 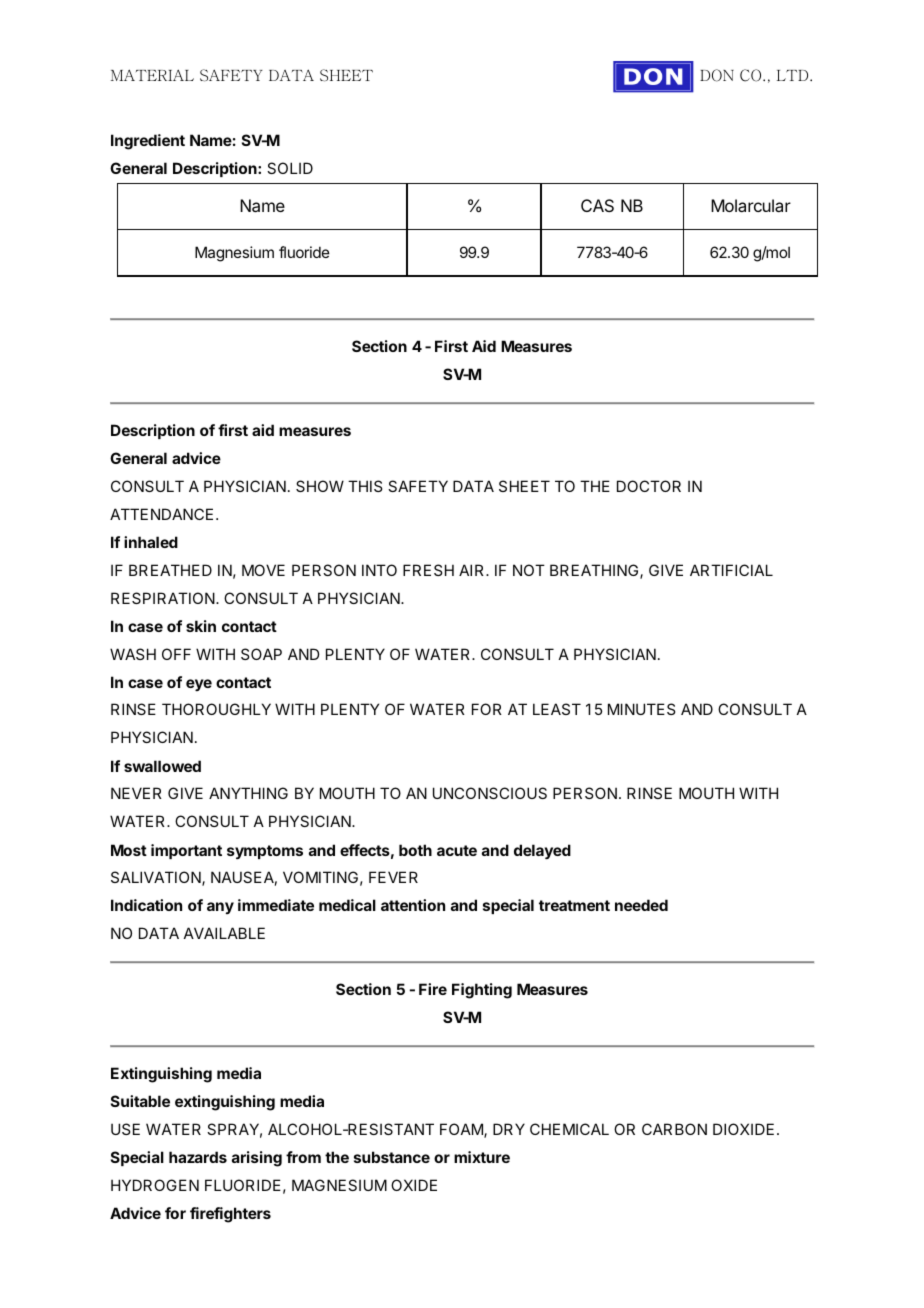 I want to click on MATERIAL, so click(x=152, y=75).
